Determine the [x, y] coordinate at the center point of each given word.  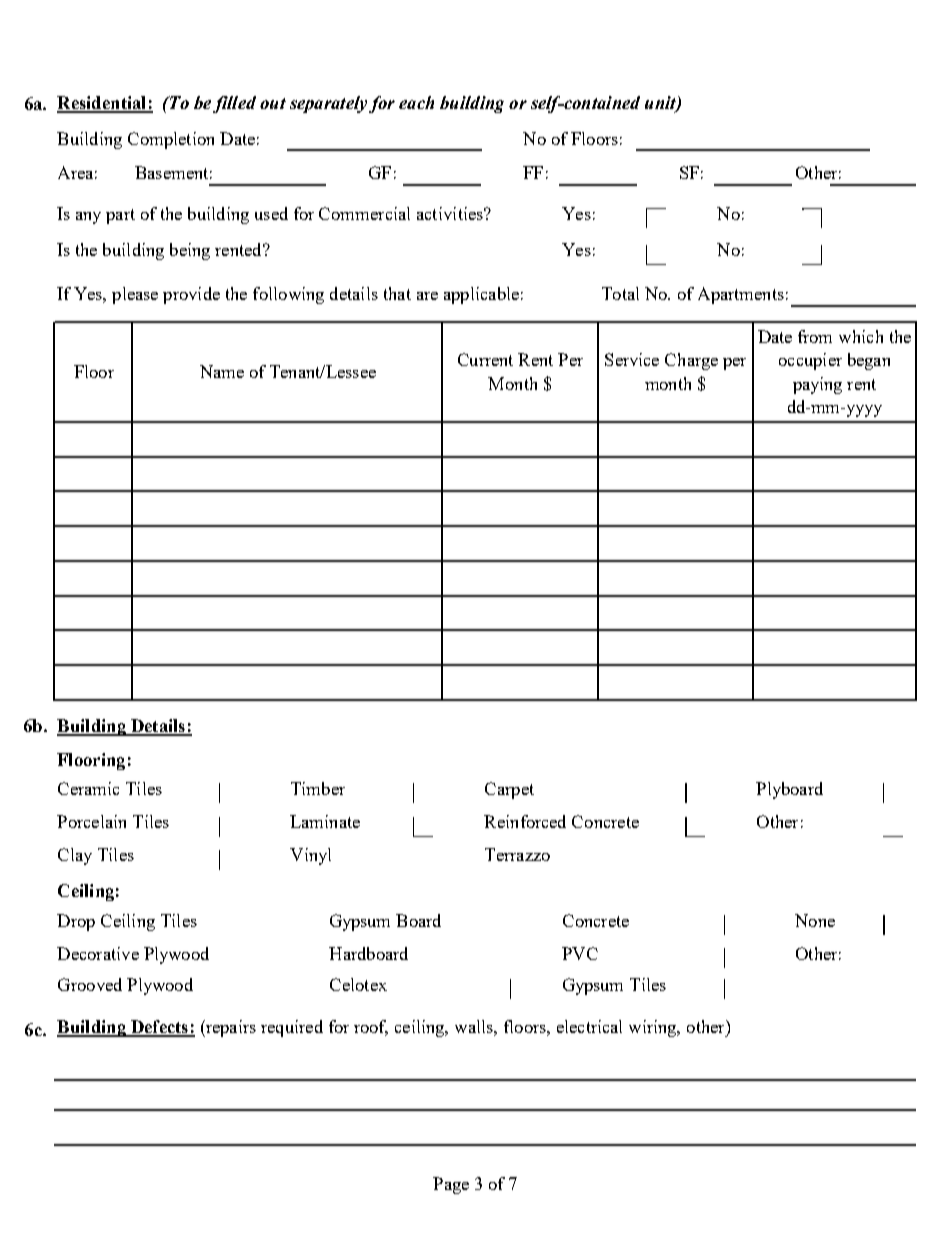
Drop [76, 922]
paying [817, 385]
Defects [160, 1028]
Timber [318, 788]
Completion [171, 140]
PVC [580, 953]
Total [620, 293]
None [815, 920]
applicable [481, 295]
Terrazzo [517, 854]
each [416, 102]
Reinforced [525, 821]
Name [222, 371]
